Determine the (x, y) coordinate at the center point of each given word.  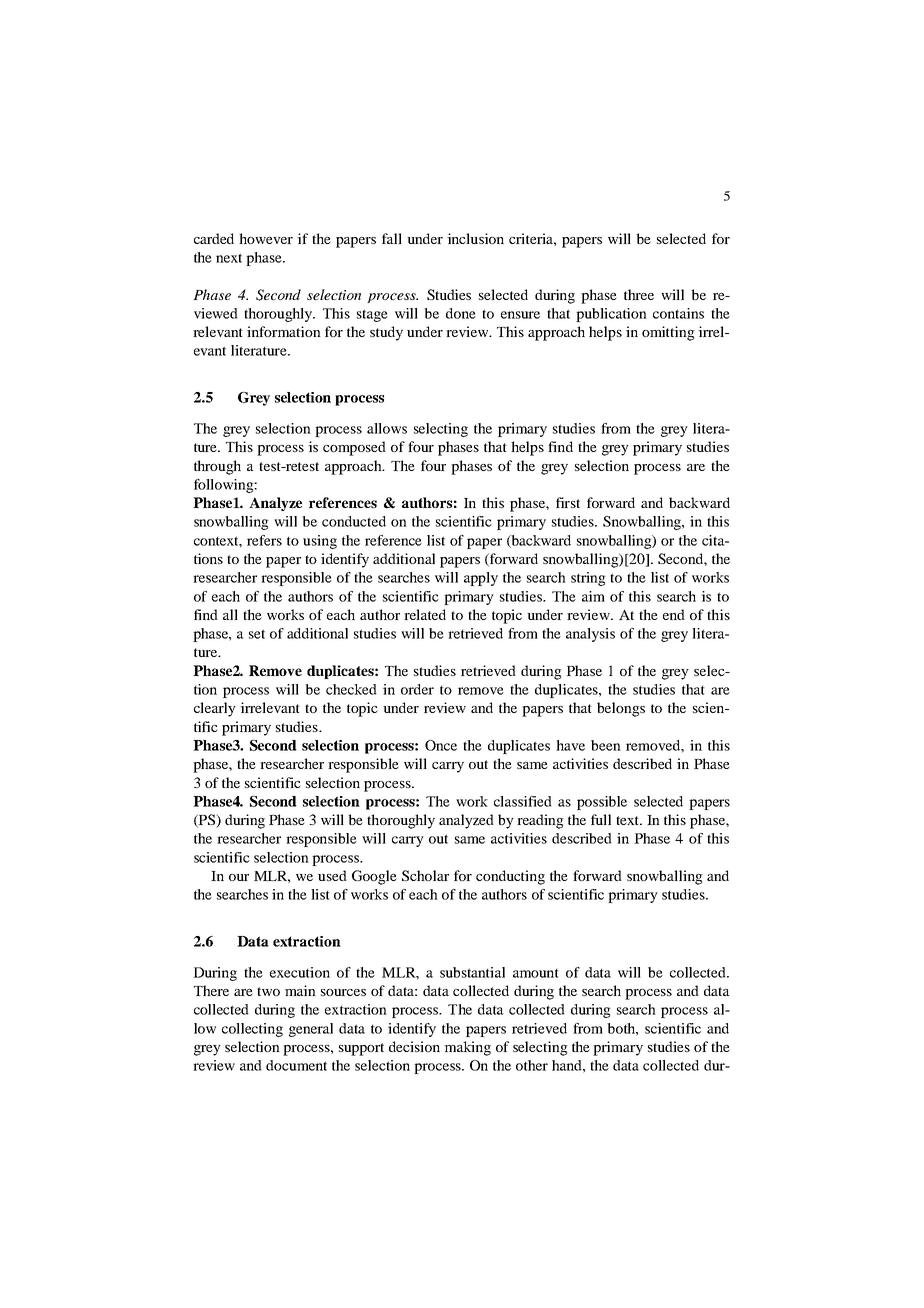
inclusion (475, 238)
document (296, 1065)
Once (441, 745)
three (639, 294)
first (568, 502)
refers (264, 540)
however (266, 238)
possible (602, 803)
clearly (215, 709)
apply (481, 579)
